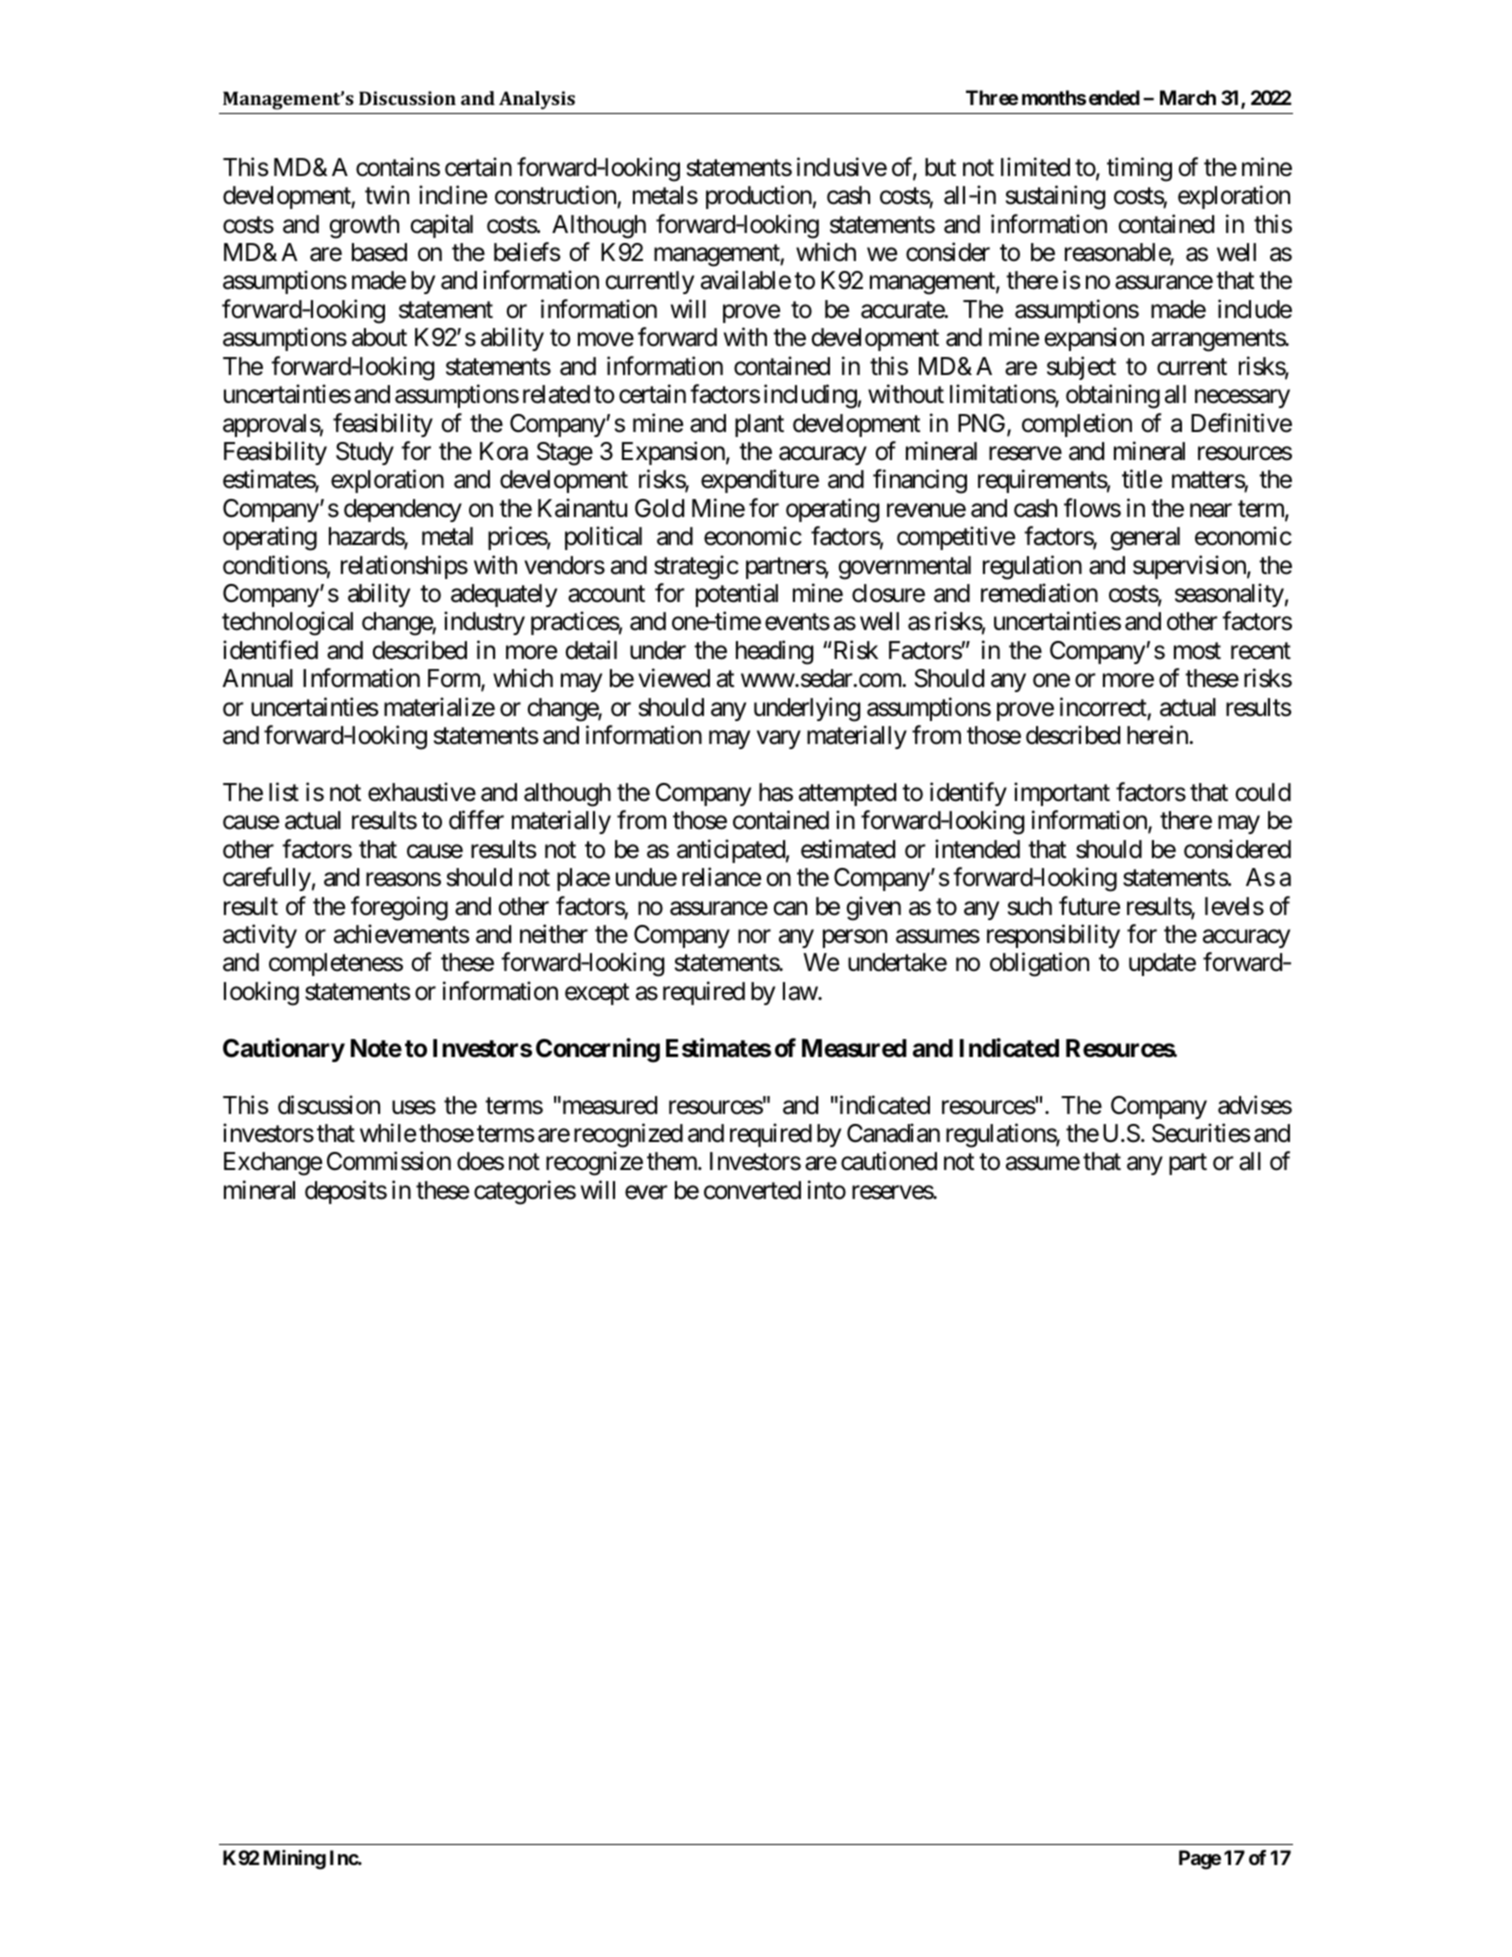 Image resolution: width=1512 pixels, height=1957 pixels. I want to click on most, so click(1197, 651).
